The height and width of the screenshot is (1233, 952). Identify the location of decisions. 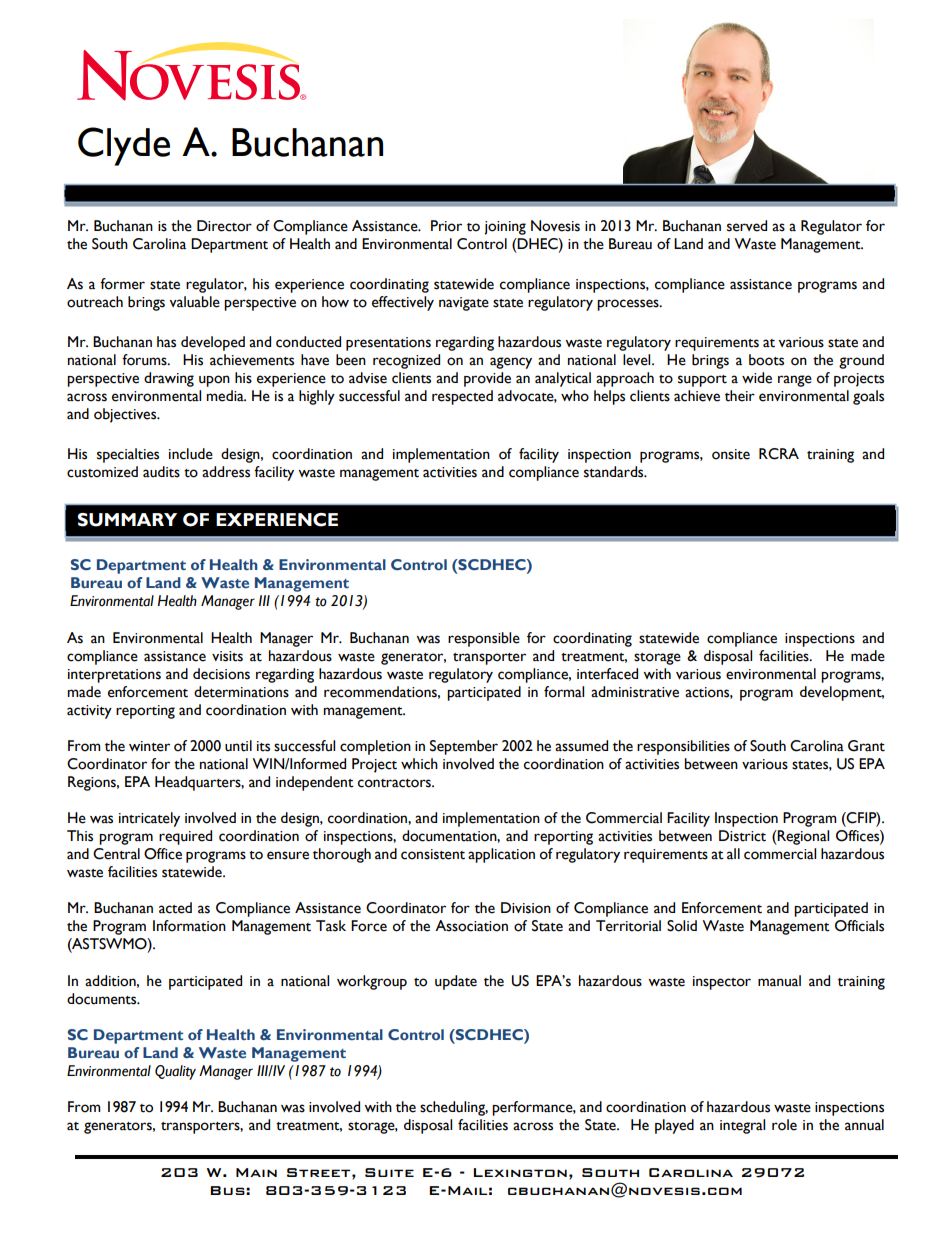
(221, 674).
